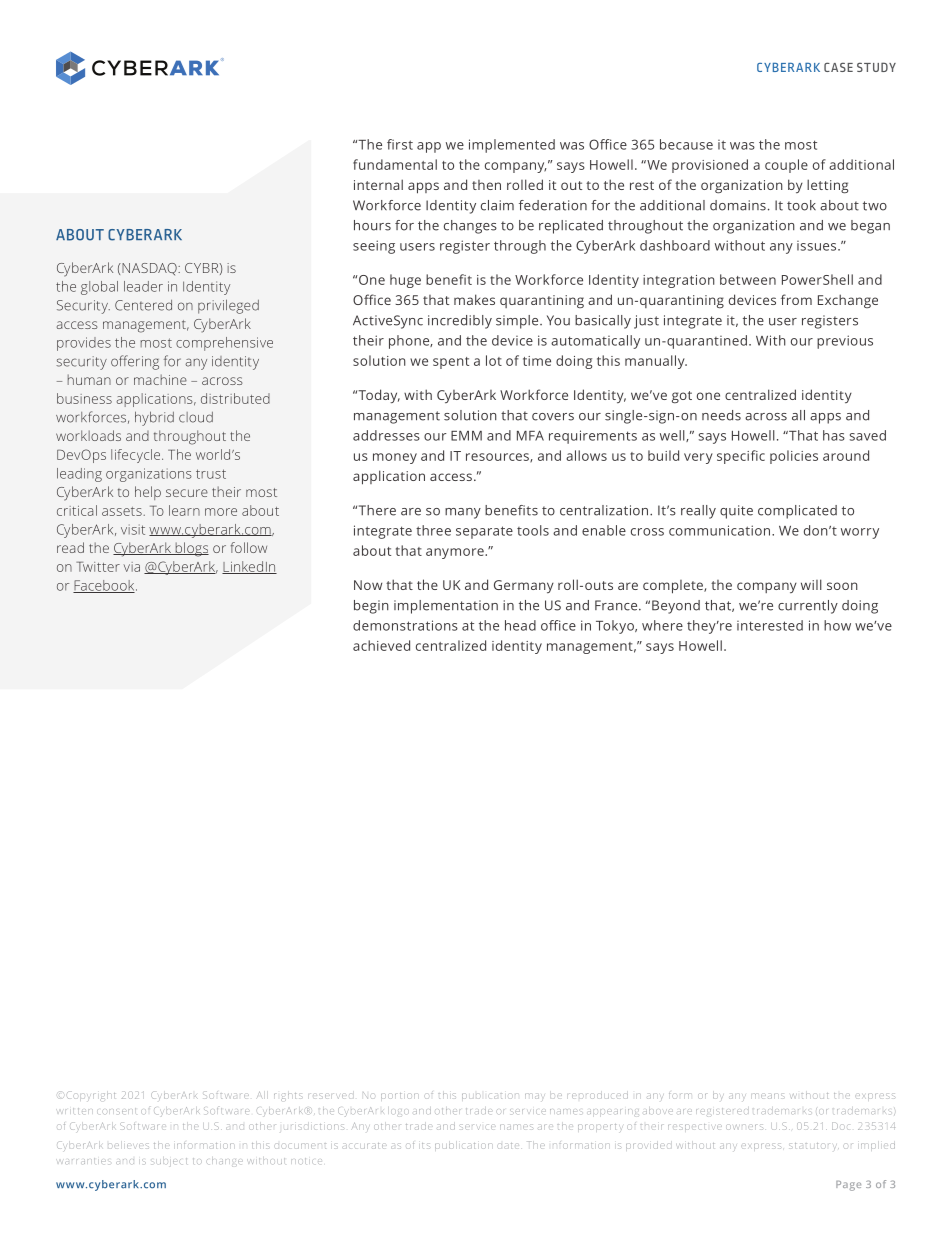 The image size is (952, 1233). Describe the element at coordinates (137, 456) in the screenshot. I see `lifecycle` at that location.
